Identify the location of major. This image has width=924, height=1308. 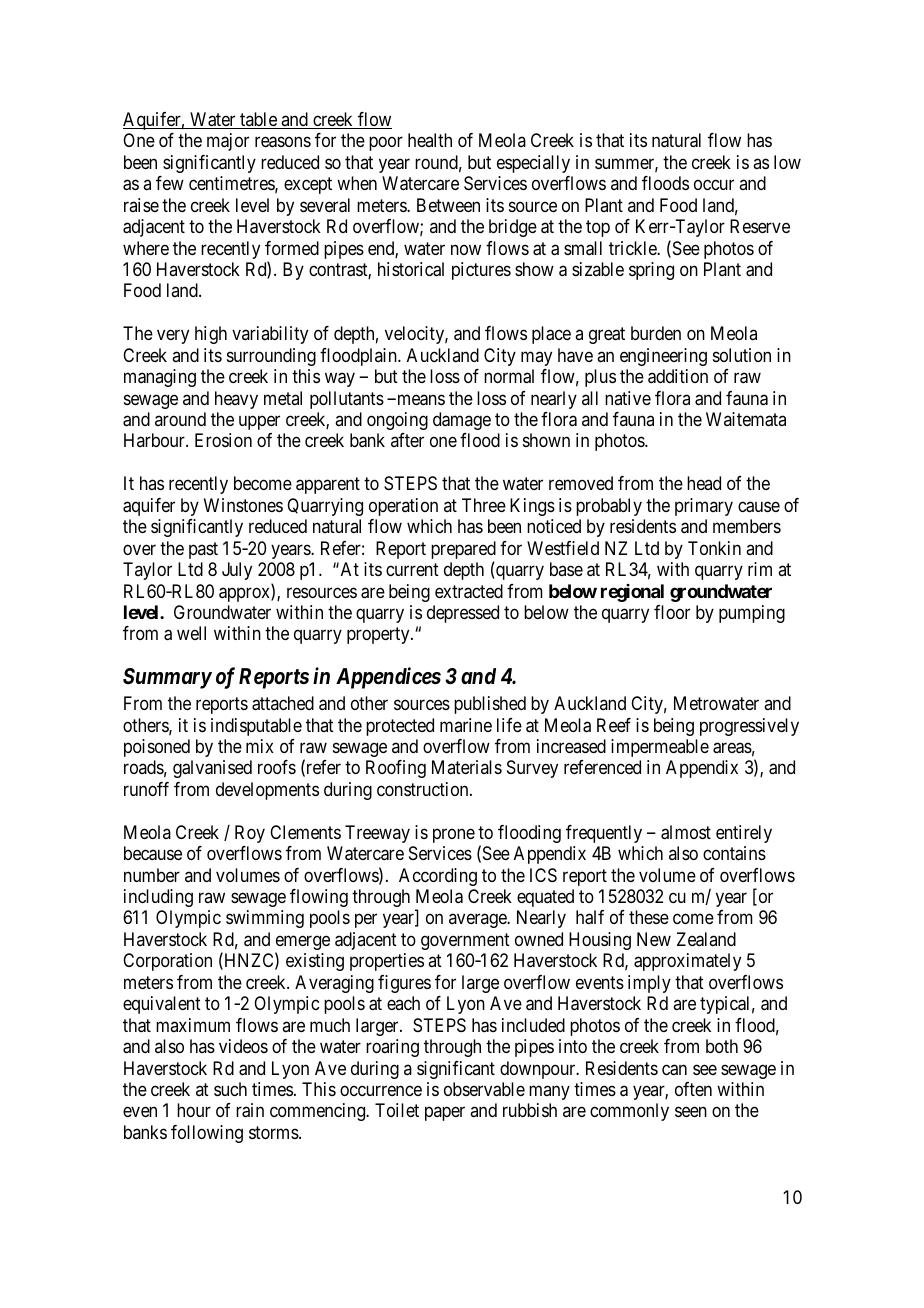
(228, 142).
